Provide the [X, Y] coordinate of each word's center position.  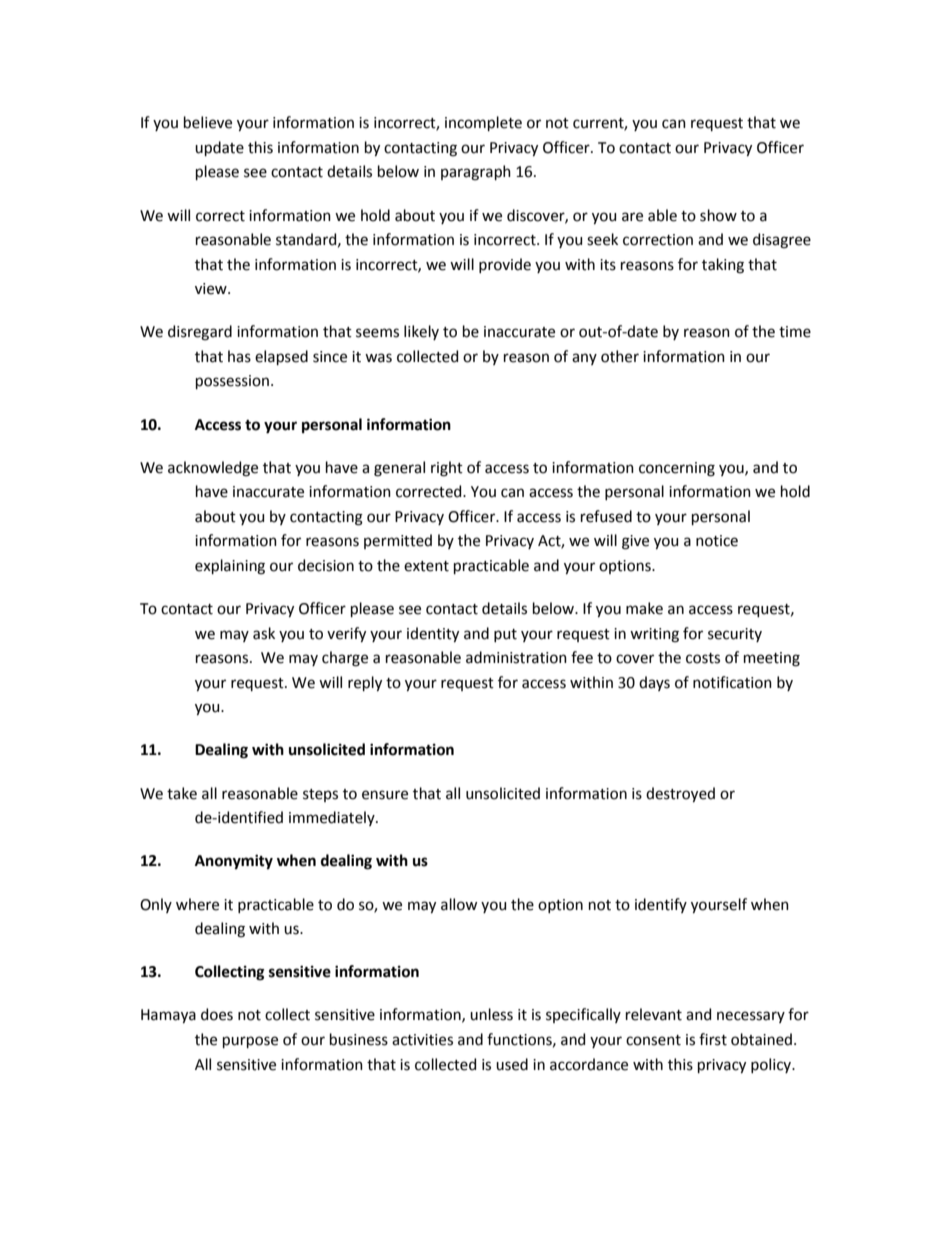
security [735, 635]
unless [491, 1014]
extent [426, 566]
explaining [230, 567]
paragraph [476, 173]
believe [208, 122]
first [713, 1039]
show [718, 215]
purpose [250, 1042]
